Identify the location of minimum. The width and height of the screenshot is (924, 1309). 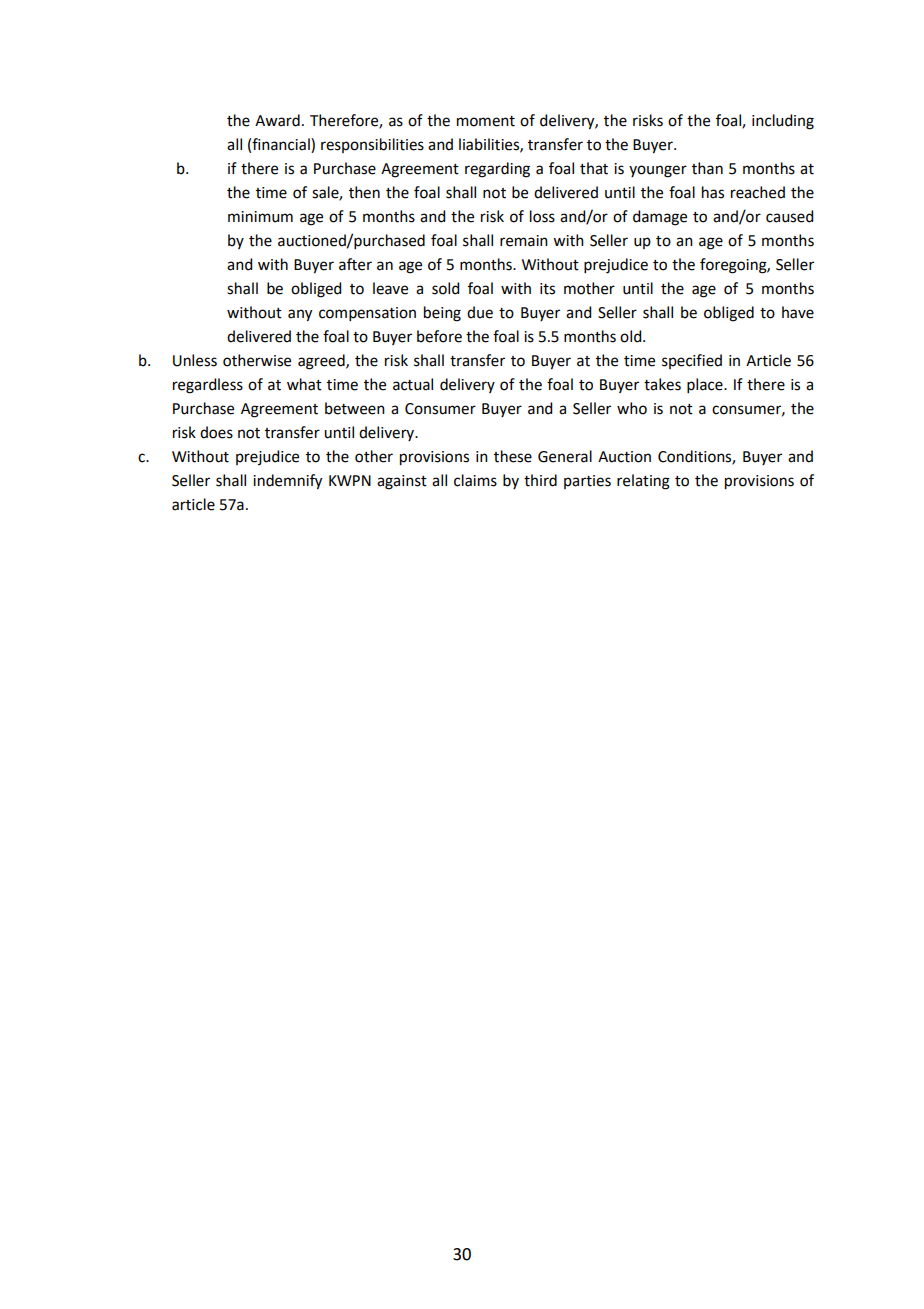
(260, 217).
